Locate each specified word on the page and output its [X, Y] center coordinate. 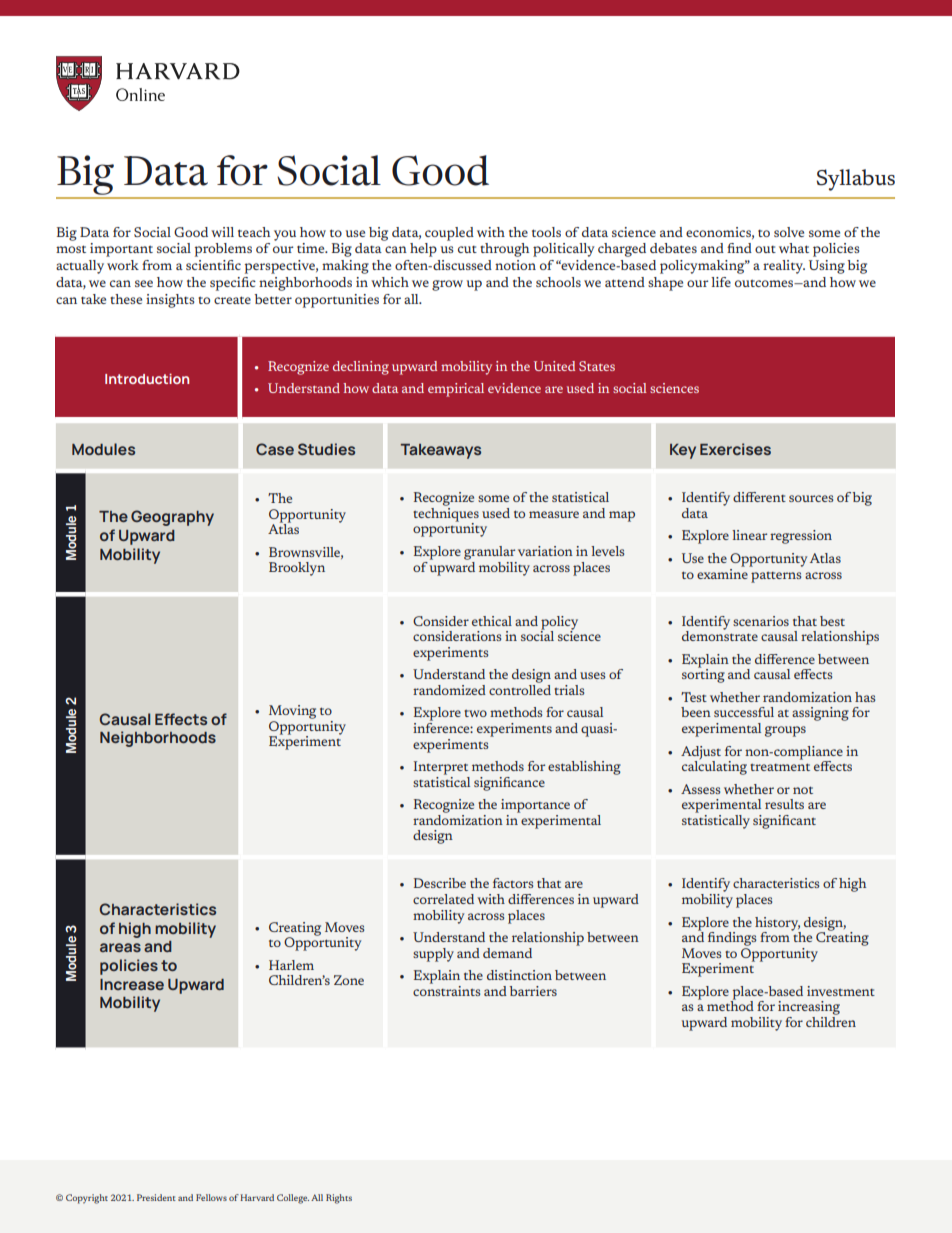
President [156, 1197]
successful [744, 712]
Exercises [735, 449]
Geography [172, 518]
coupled [449, 234]
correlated [443, 899]
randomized [449, 690]
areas [120, 947]
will [222, 232]
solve [789, 232]
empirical [456, 390]
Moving [292, 712]
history [778, 925]
